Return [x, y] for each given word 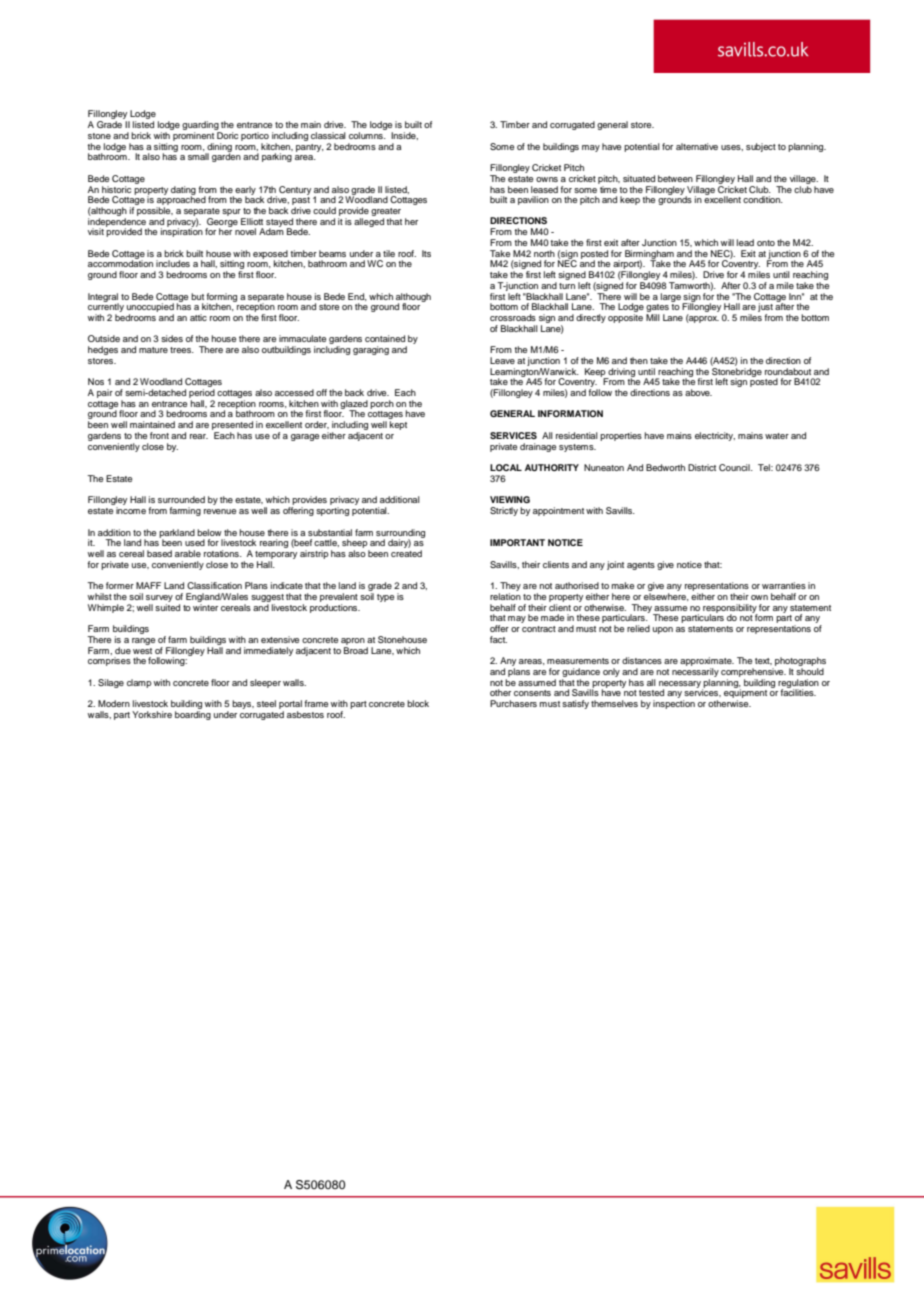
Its [426, 253]
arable [188, 553]
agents [641, 566]
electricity [715, 436]
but [197, 296]
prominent [193, 136]
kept [398, 425]
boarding [193, 715]
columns [367, 135]
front [159, 435]
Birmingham [649, 255]
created [406, 553]
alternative [697, 146]
